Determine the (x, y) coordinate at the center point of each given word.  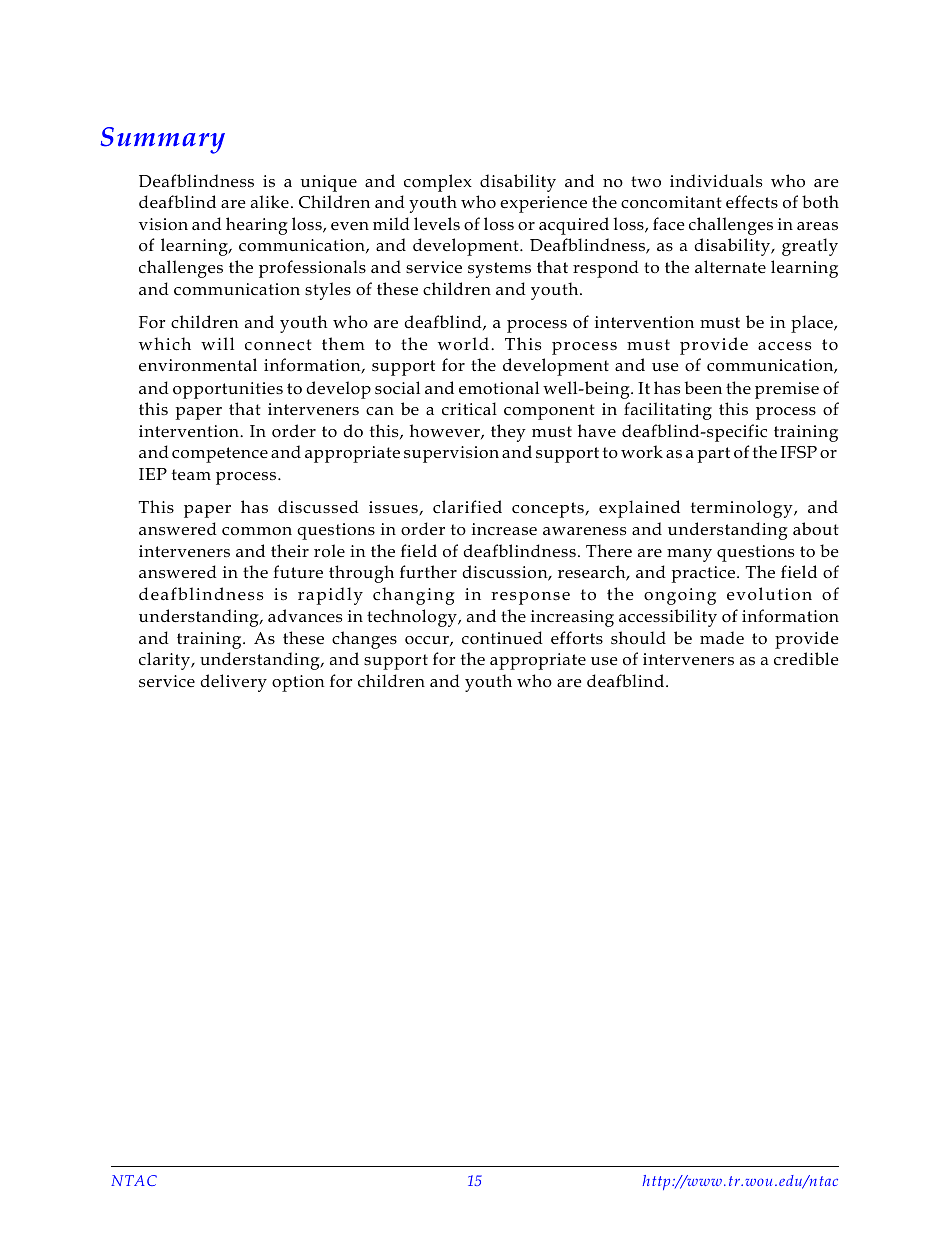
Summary (162, 140)
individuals (716, 181)
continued (502, 637)
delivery (233, 683)
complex (438, 183)
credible (806, 659)
